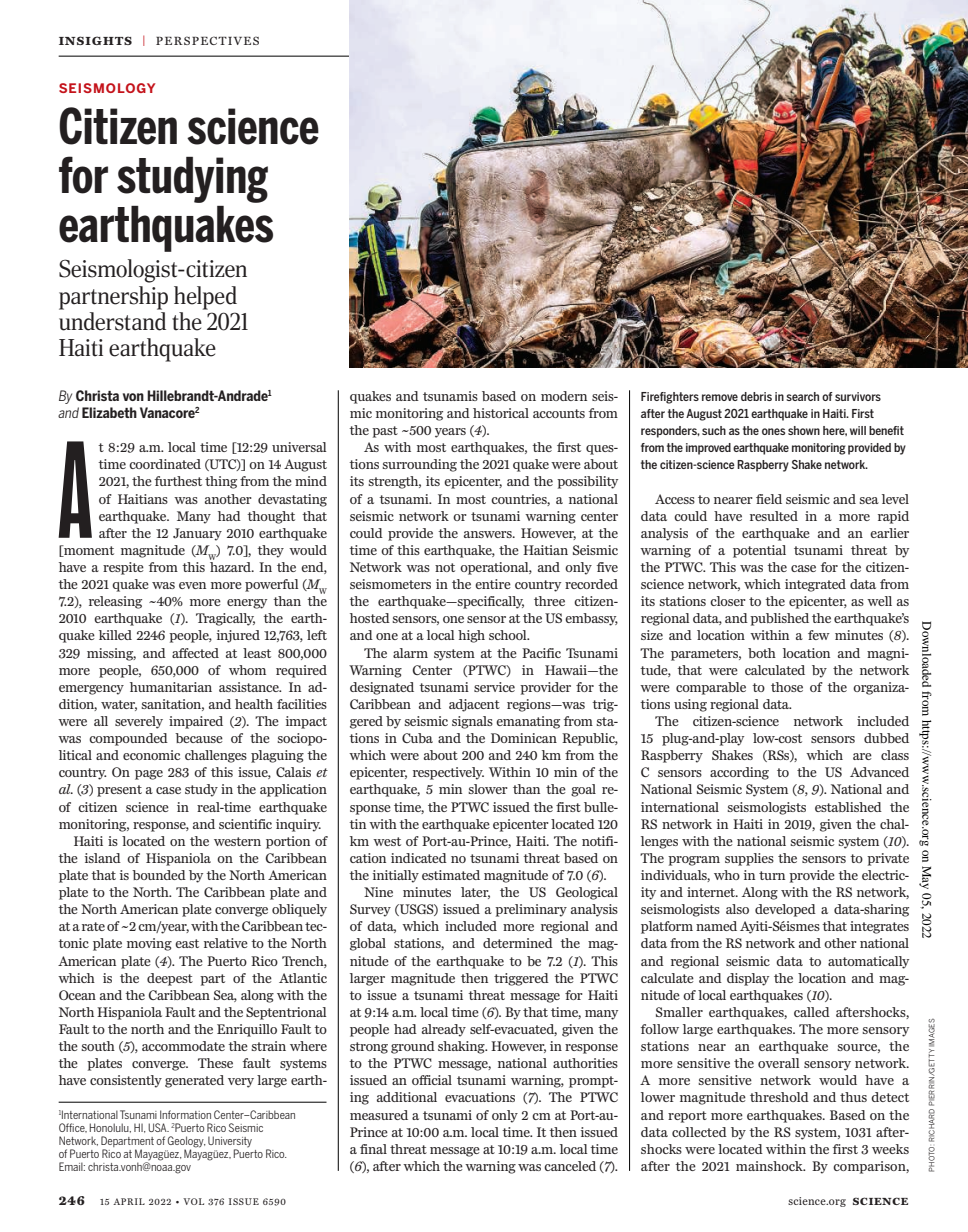 This document has width=968, height=1232. What do you see at coordinates (112, 320) in the document?
I see `understand` at bounding box center [112, 320].
